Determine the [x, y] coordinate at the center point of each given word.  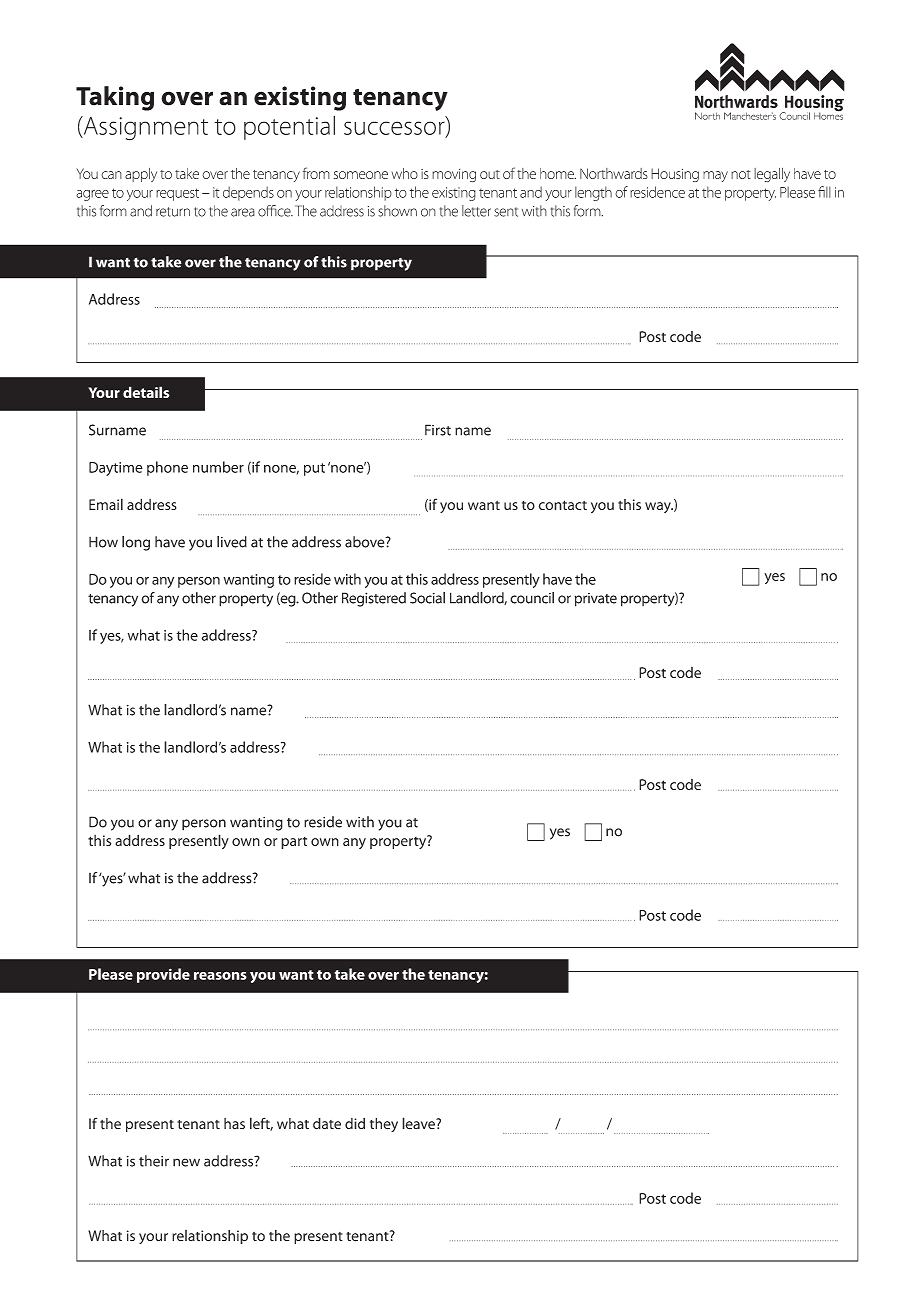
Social [427, 598]
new [186, 1162]
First [438, 430]
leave [419, 1123]
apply [141, 175]
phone [167, 468]
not [741, 174]
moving [454, 175]
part [294, 843]
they [384, 1125]
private [595, 600]
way [659, 507]
